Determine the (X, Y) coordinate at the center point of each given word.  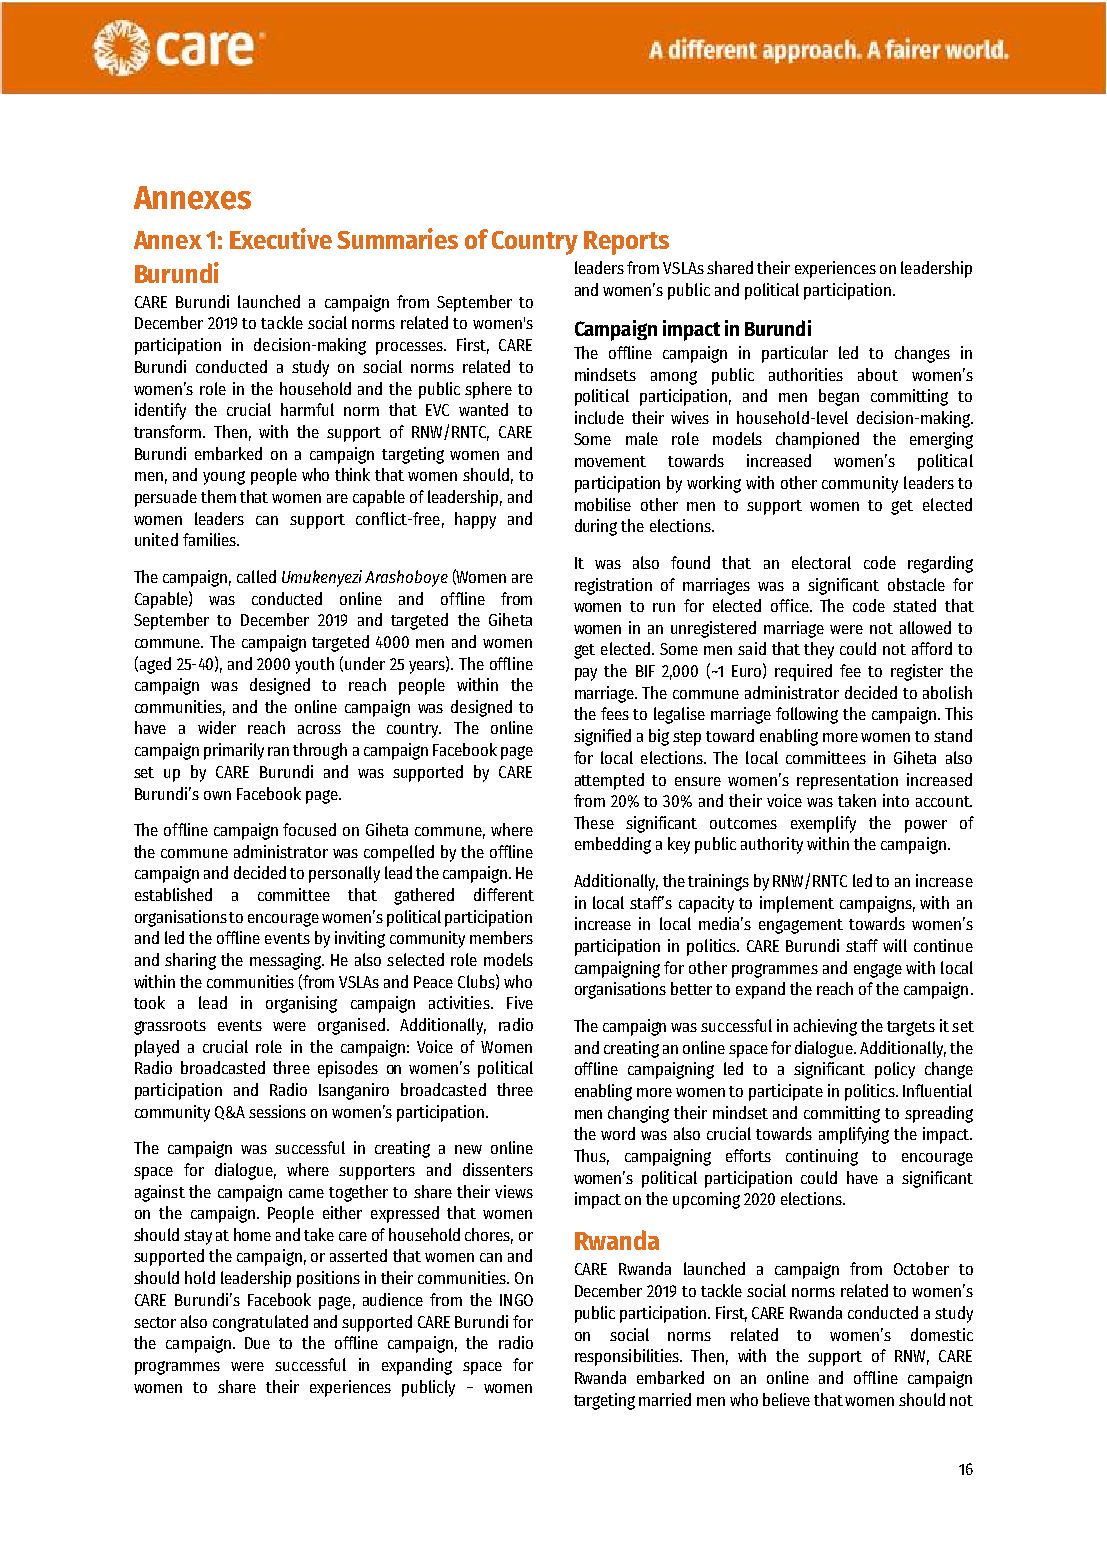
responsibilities (628, 1357)
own (217, 795)
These (594, 822)
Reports (626, 243)
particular (795, 354)
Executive (281, 238)
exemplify (823, 824)
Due (257, 1343)
